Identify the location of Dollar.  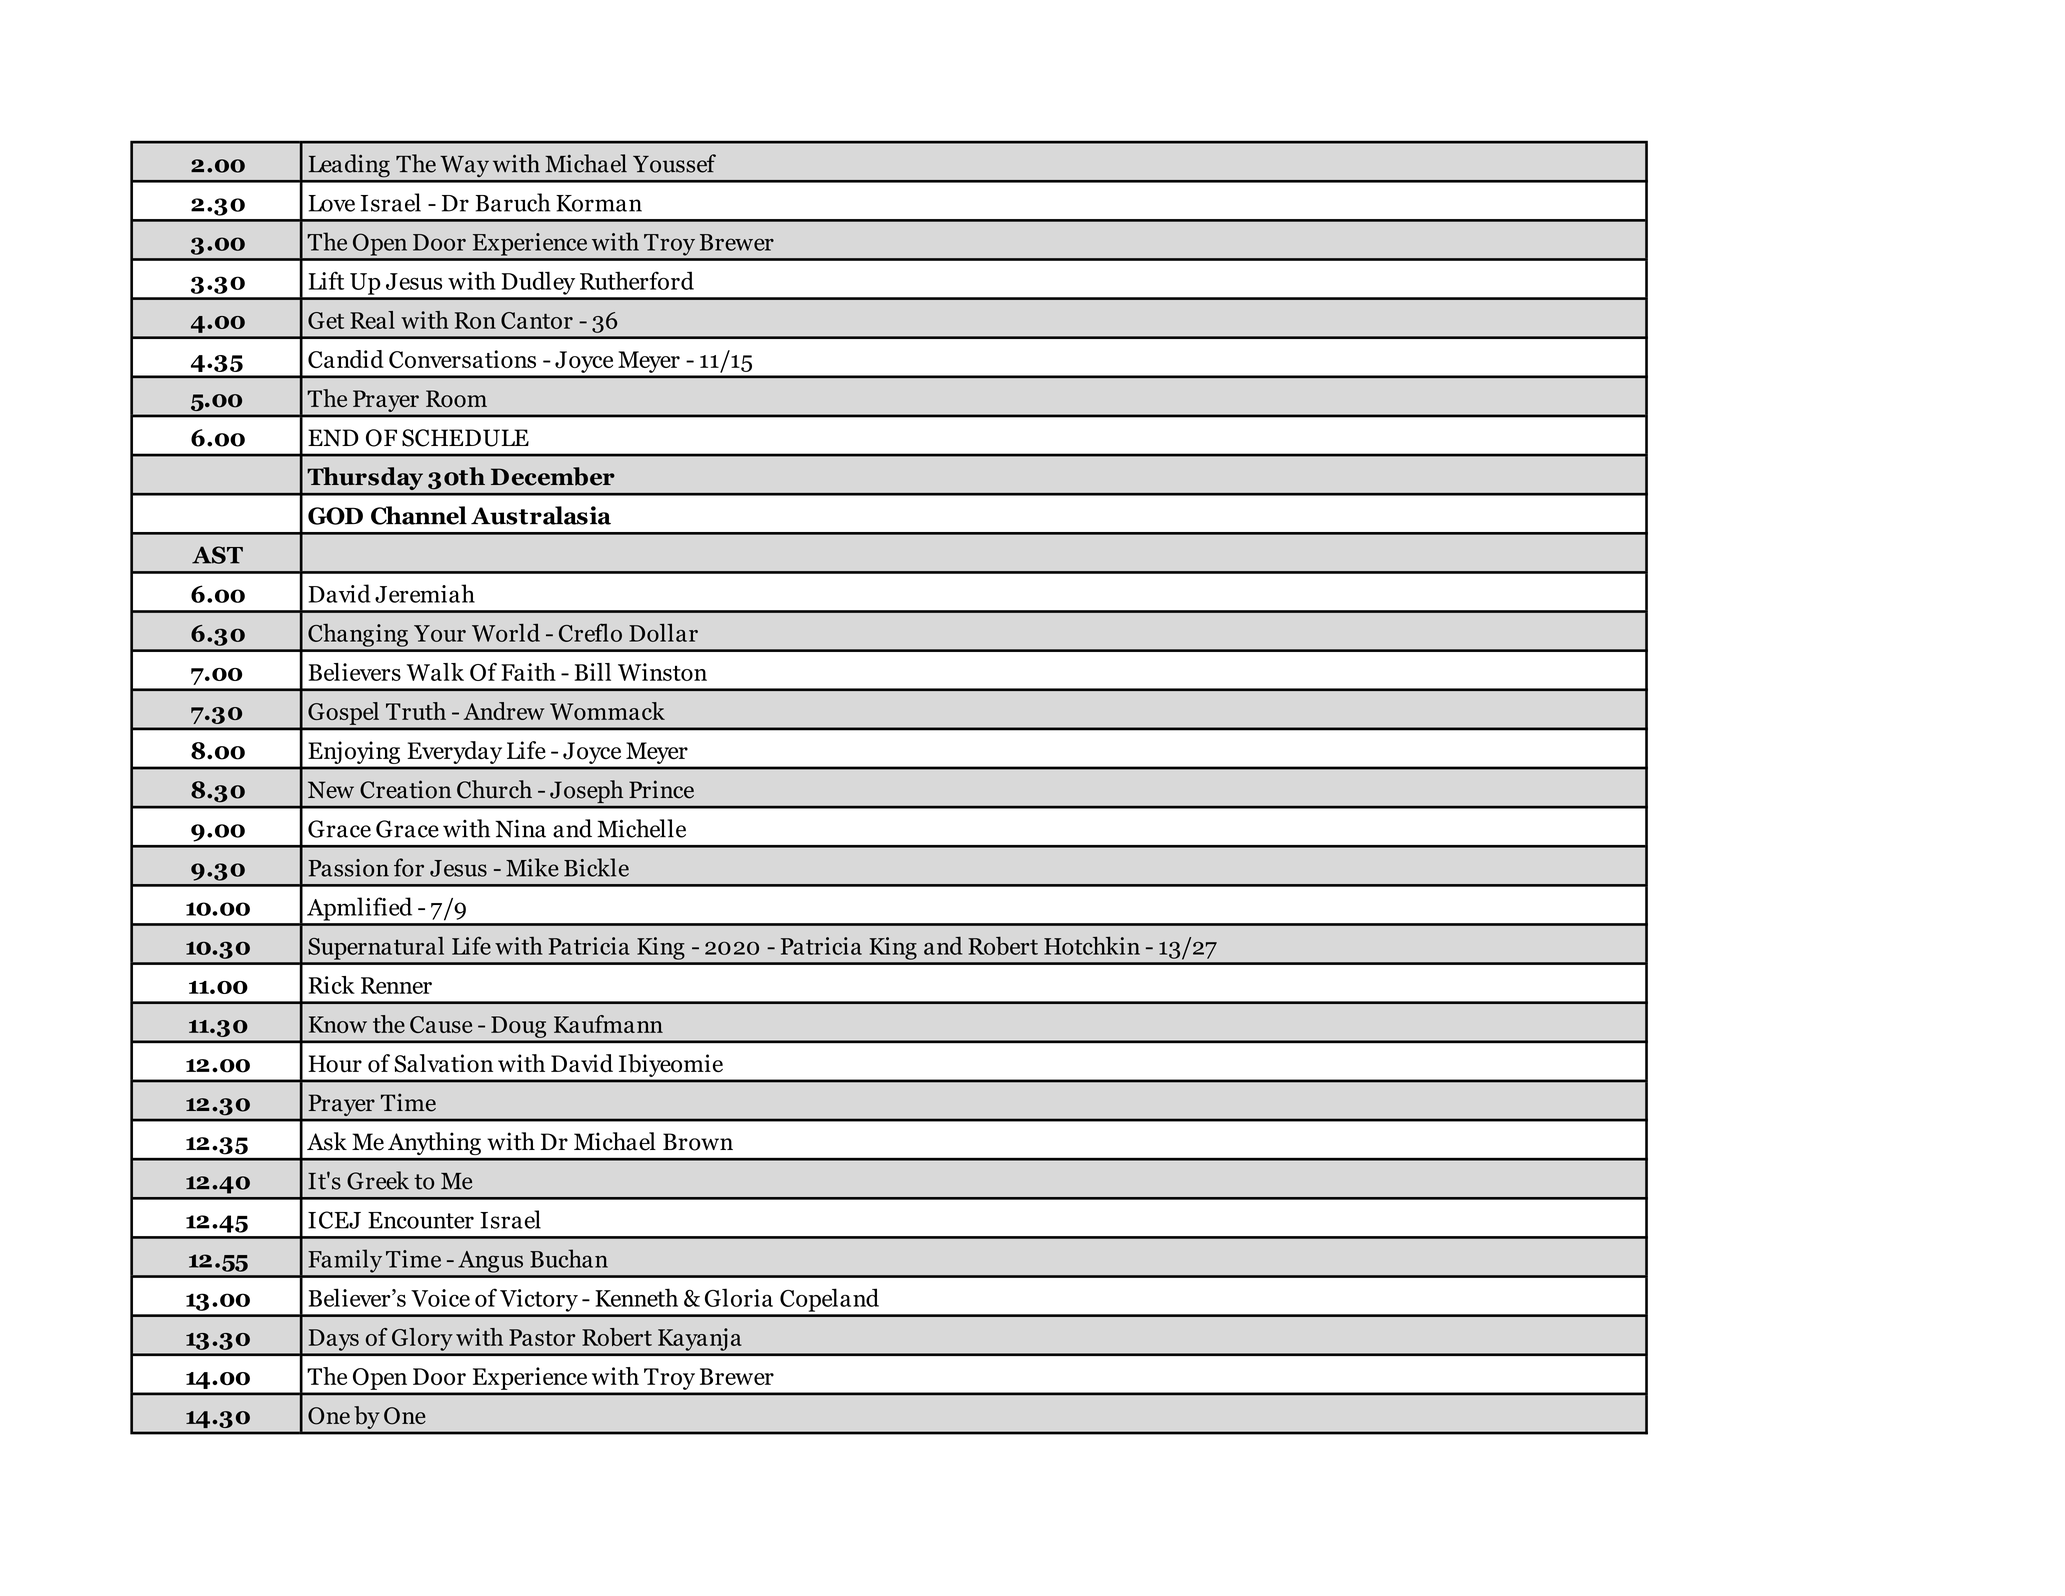
(663, 632).
